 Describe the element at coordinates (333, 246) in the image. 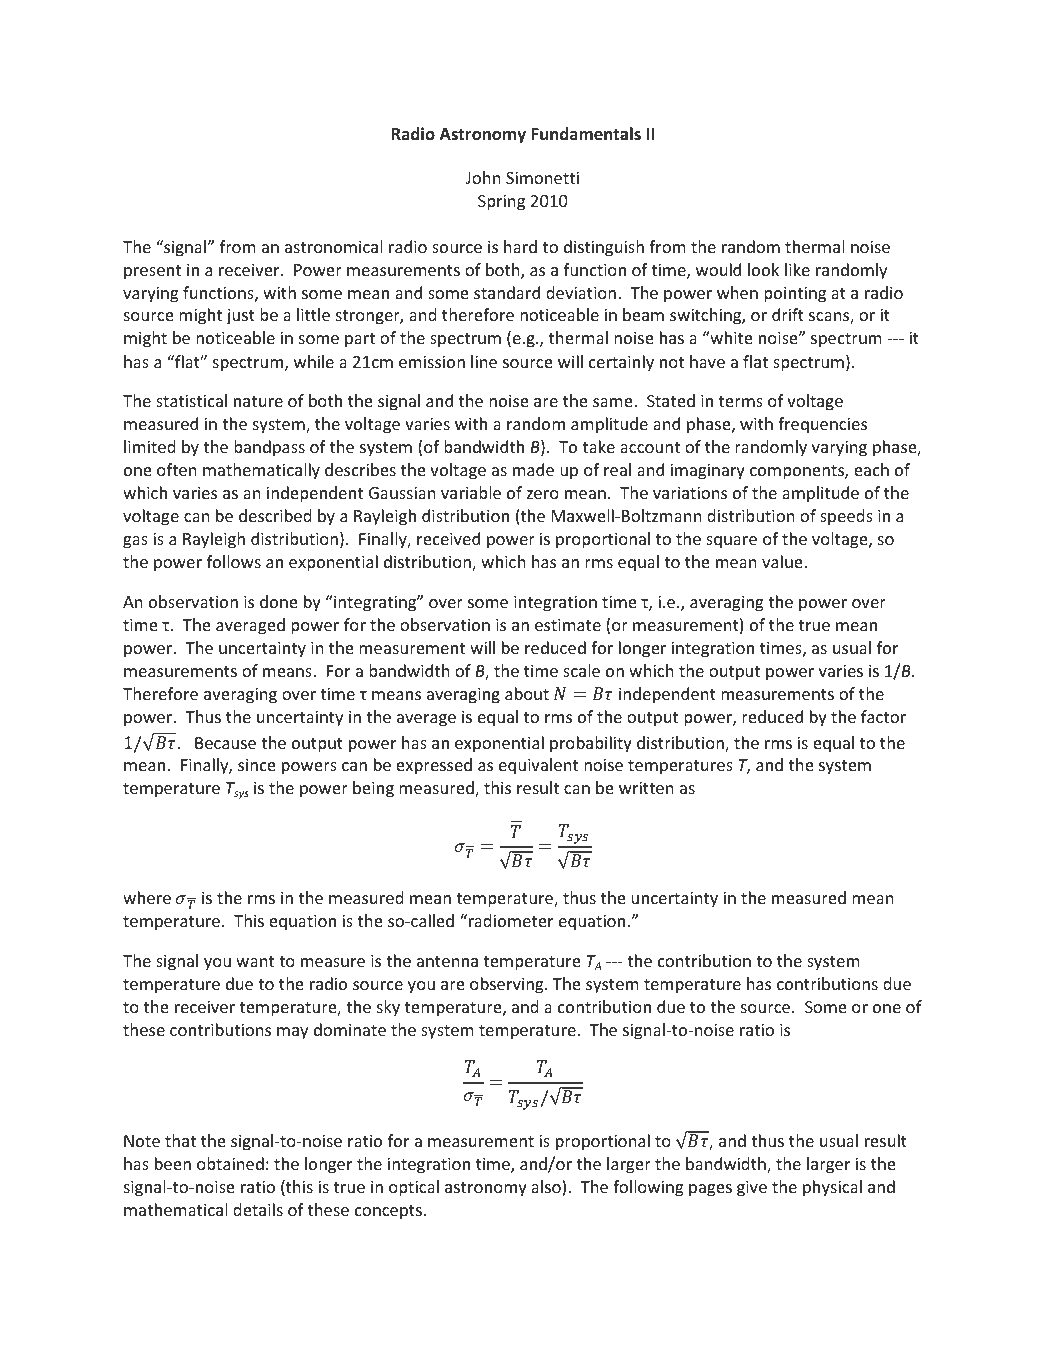

I see `astronomical` at that location.
